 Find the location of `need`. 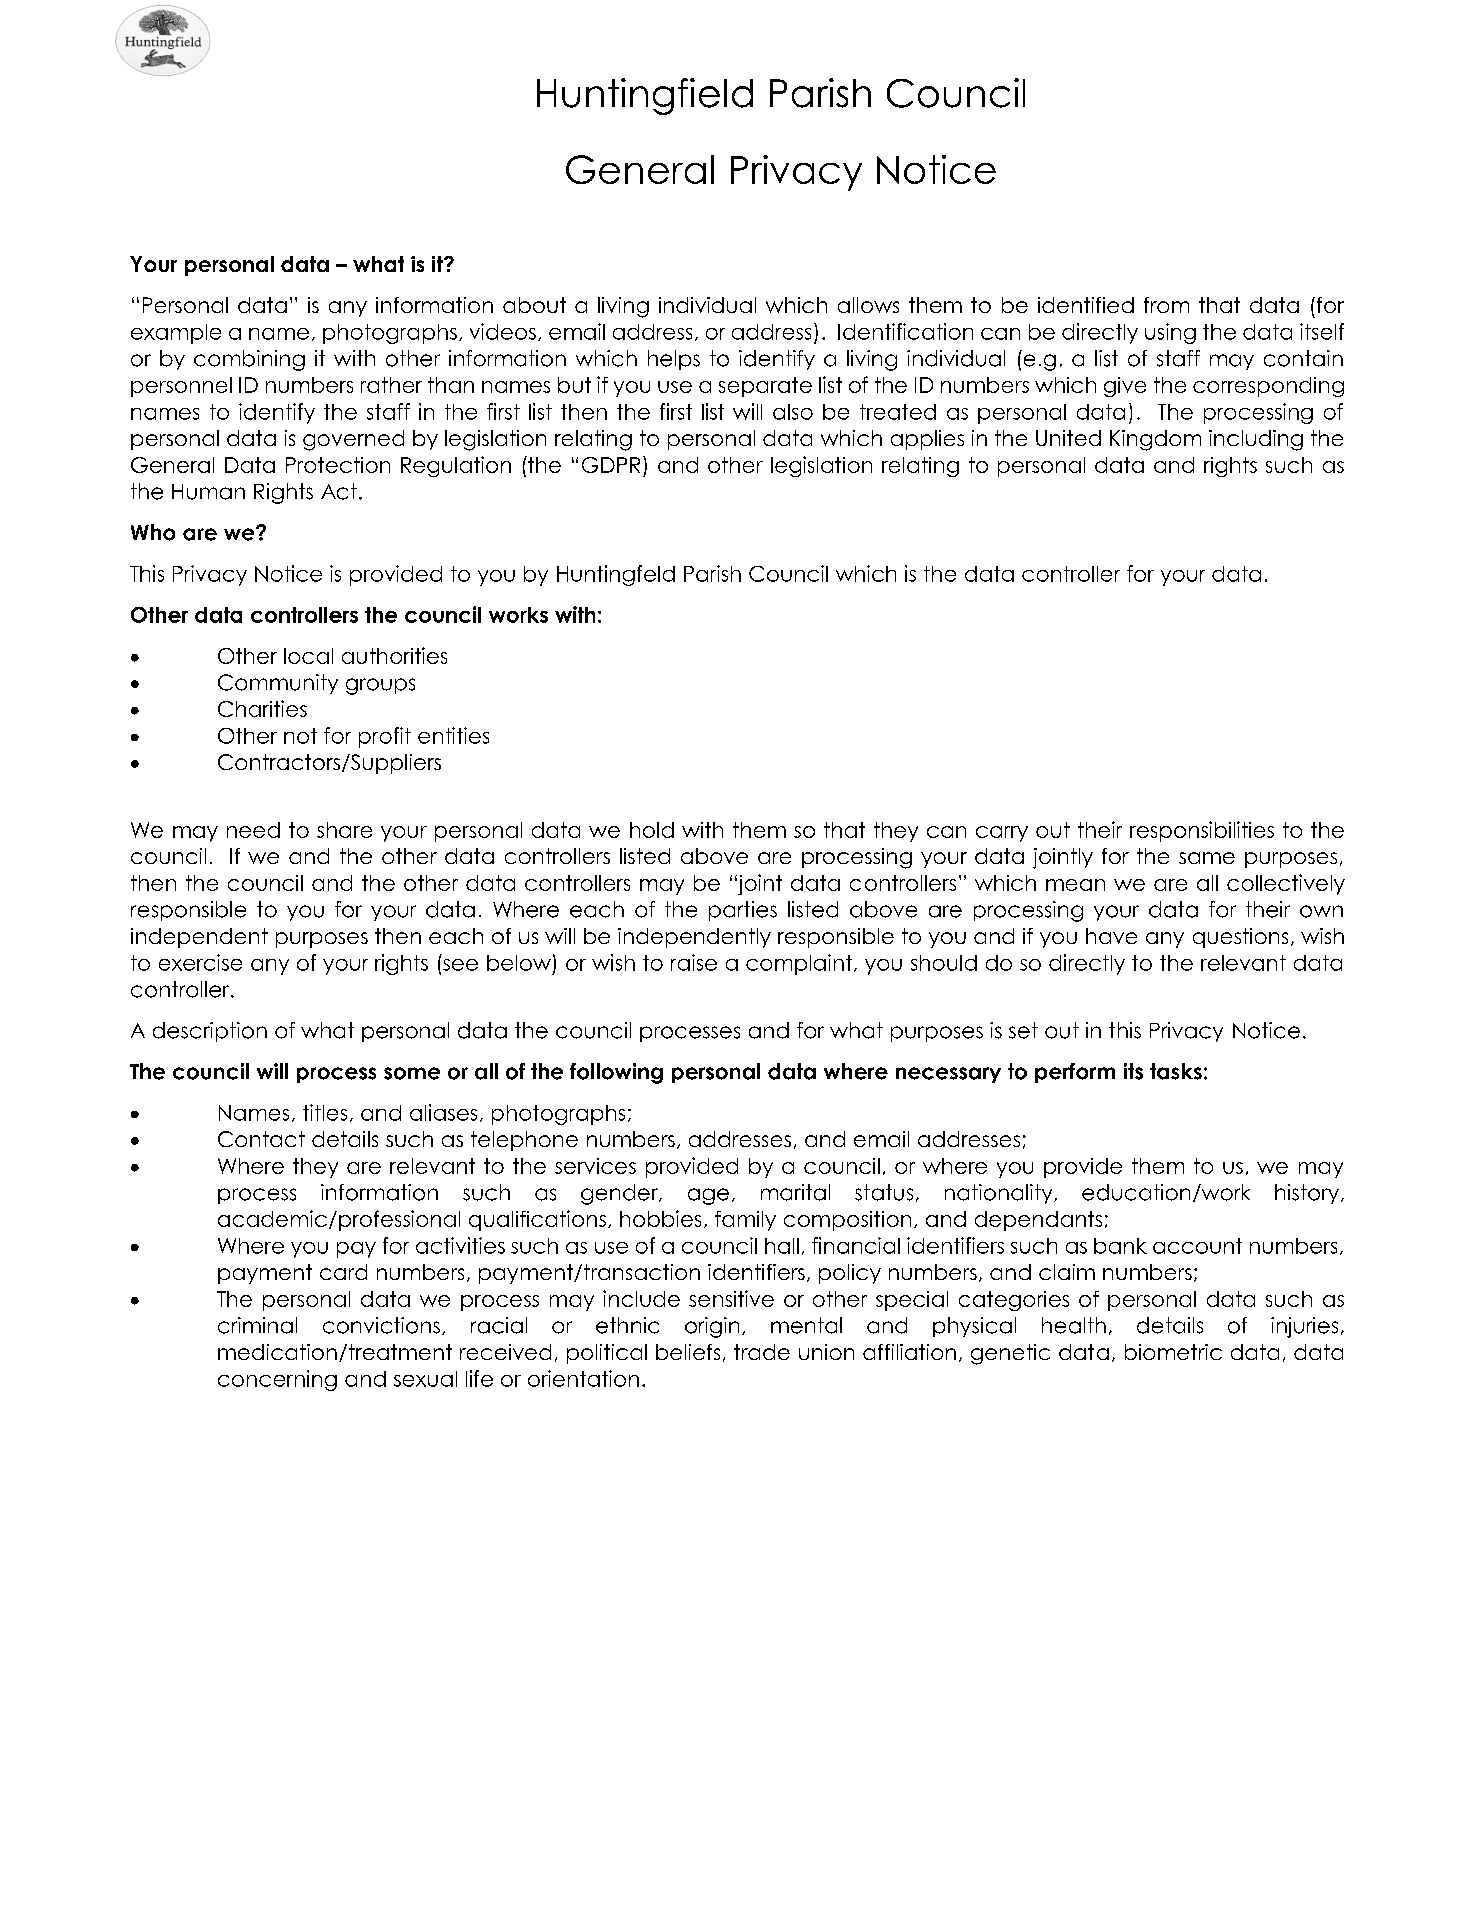

need is located at coordinates (253, 830).
